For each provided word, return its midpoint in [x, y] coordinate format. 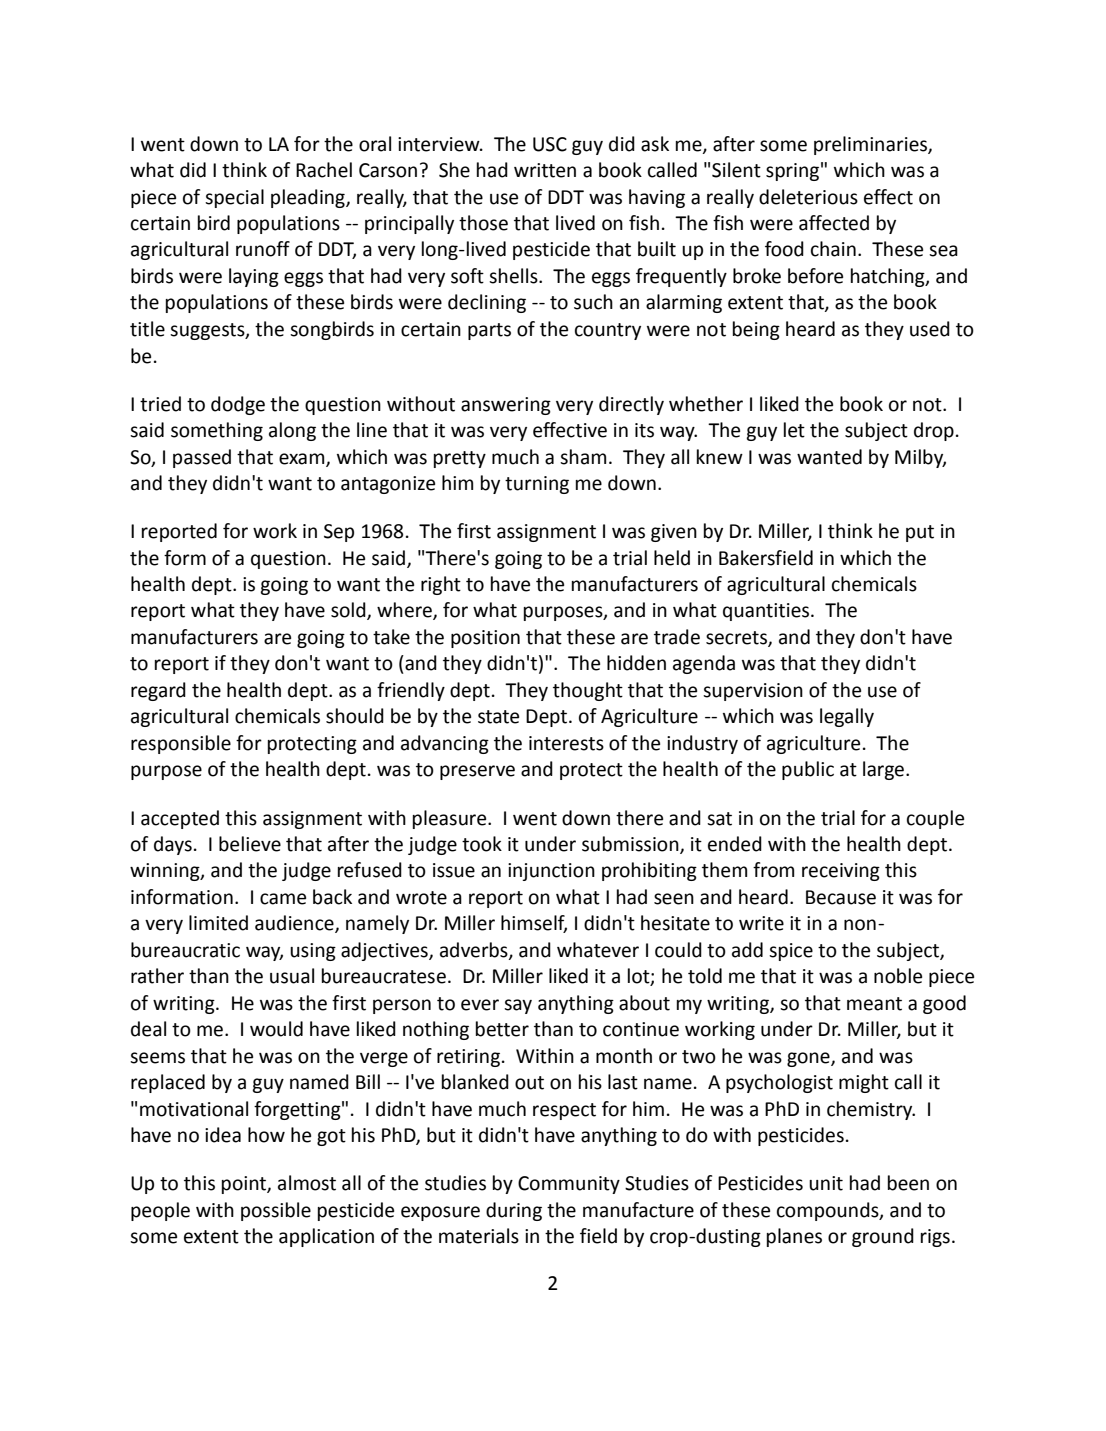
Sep [339, 533]
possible [276, 1211]
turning [537, 485]
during [514, 1211]
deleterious [808, 197]
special [234, 198]
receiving [841, 872]
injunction [551, 872]
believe [250, 844]
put [920, 533]
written [545, 170]
